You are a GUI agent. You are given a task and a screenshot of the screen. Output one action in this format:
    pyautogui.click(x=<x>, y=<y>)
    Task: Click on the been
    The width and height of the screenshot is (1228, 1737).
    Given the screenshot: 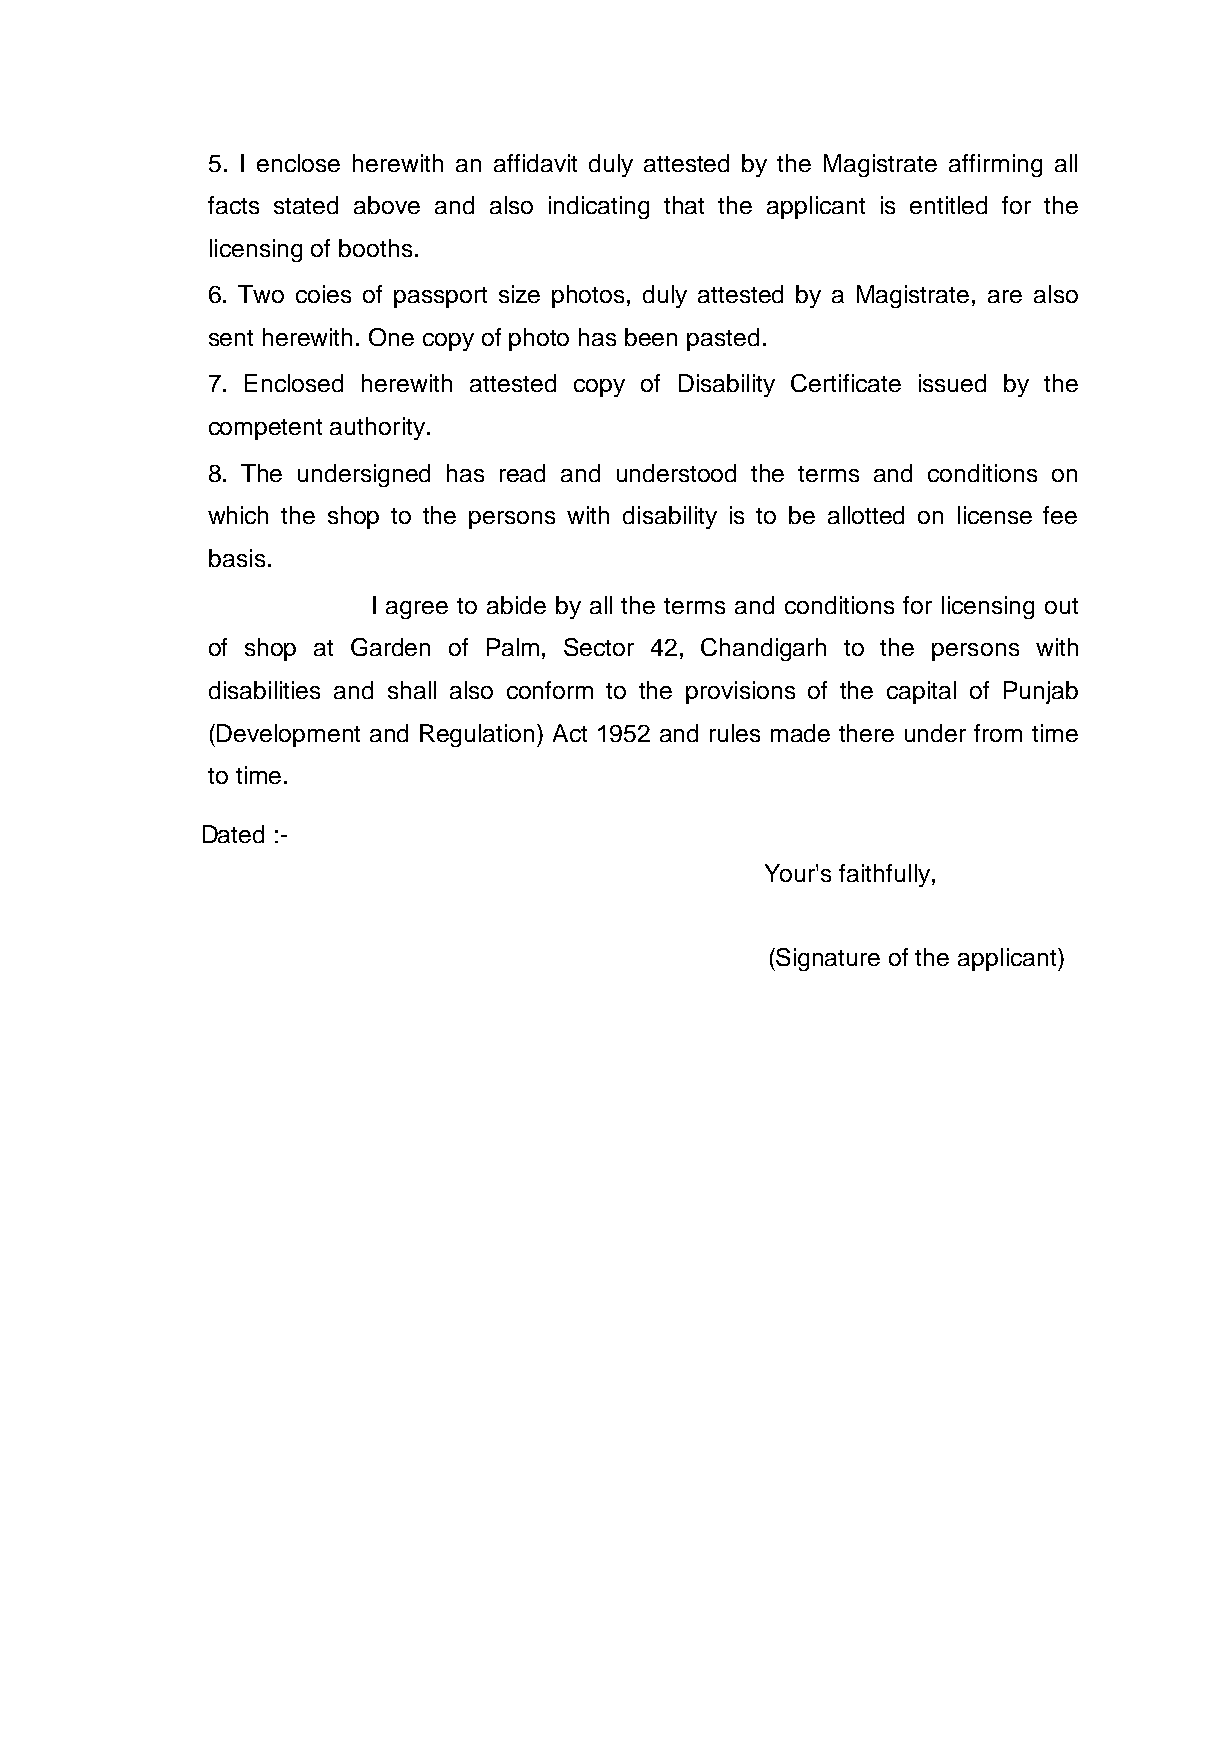 What is the action you would take?
    pyautogui.click(x=651, y=337)
